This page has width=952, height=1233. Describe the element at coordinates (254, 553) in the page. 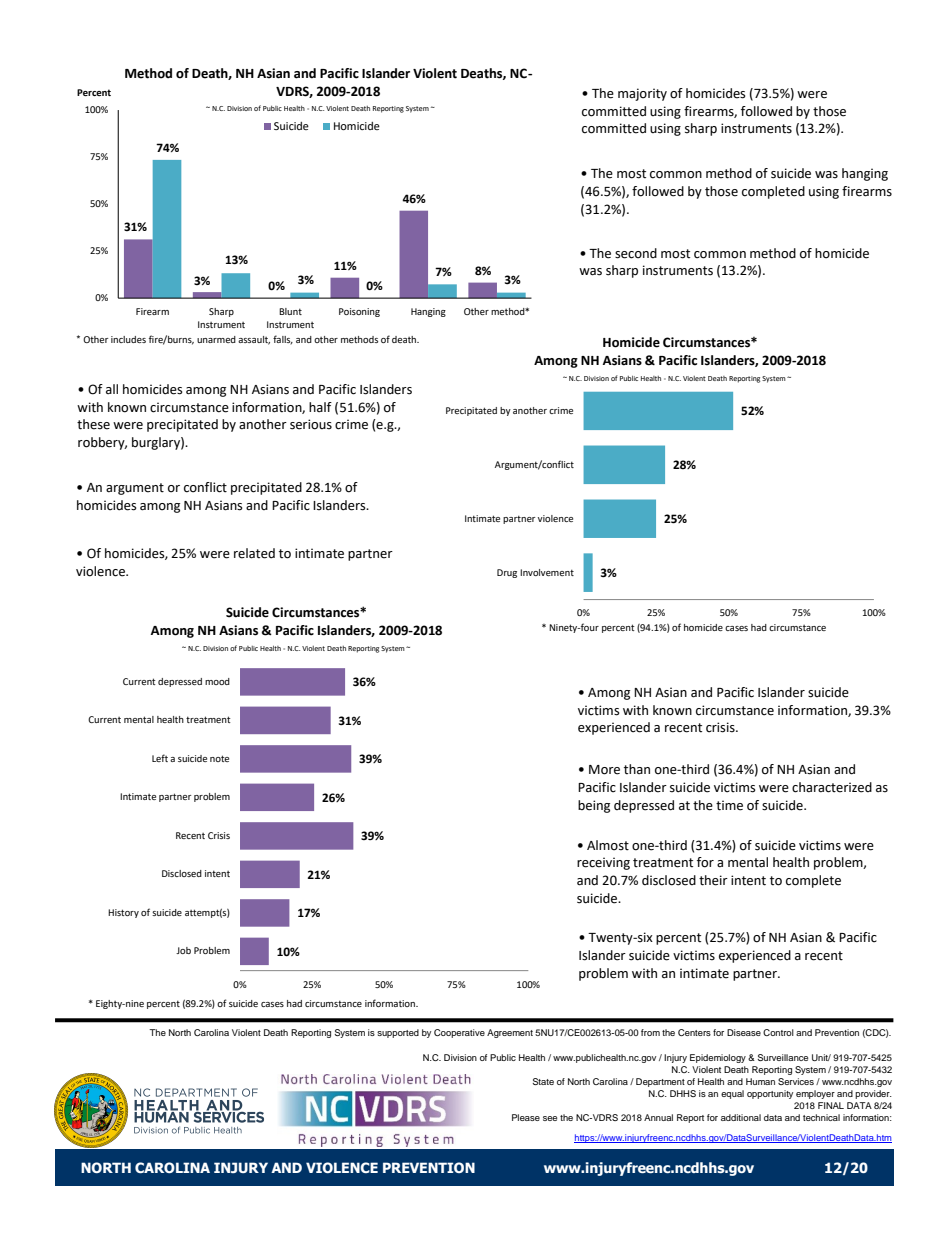

I see `related` at that location.
